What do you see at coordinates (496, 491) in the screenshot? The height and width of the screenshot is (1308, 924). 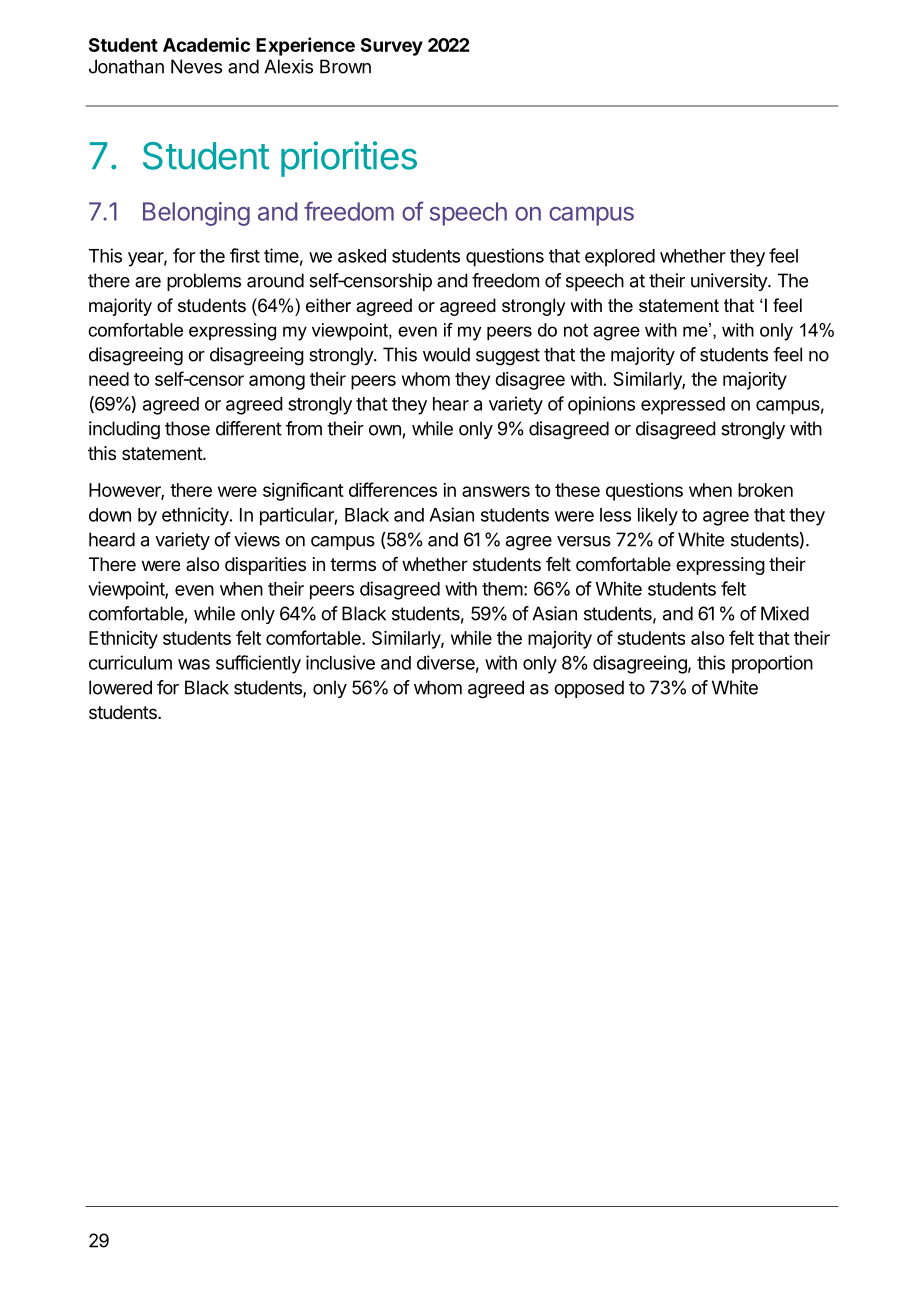 I see `answers` at bounding box center [496, 491].
